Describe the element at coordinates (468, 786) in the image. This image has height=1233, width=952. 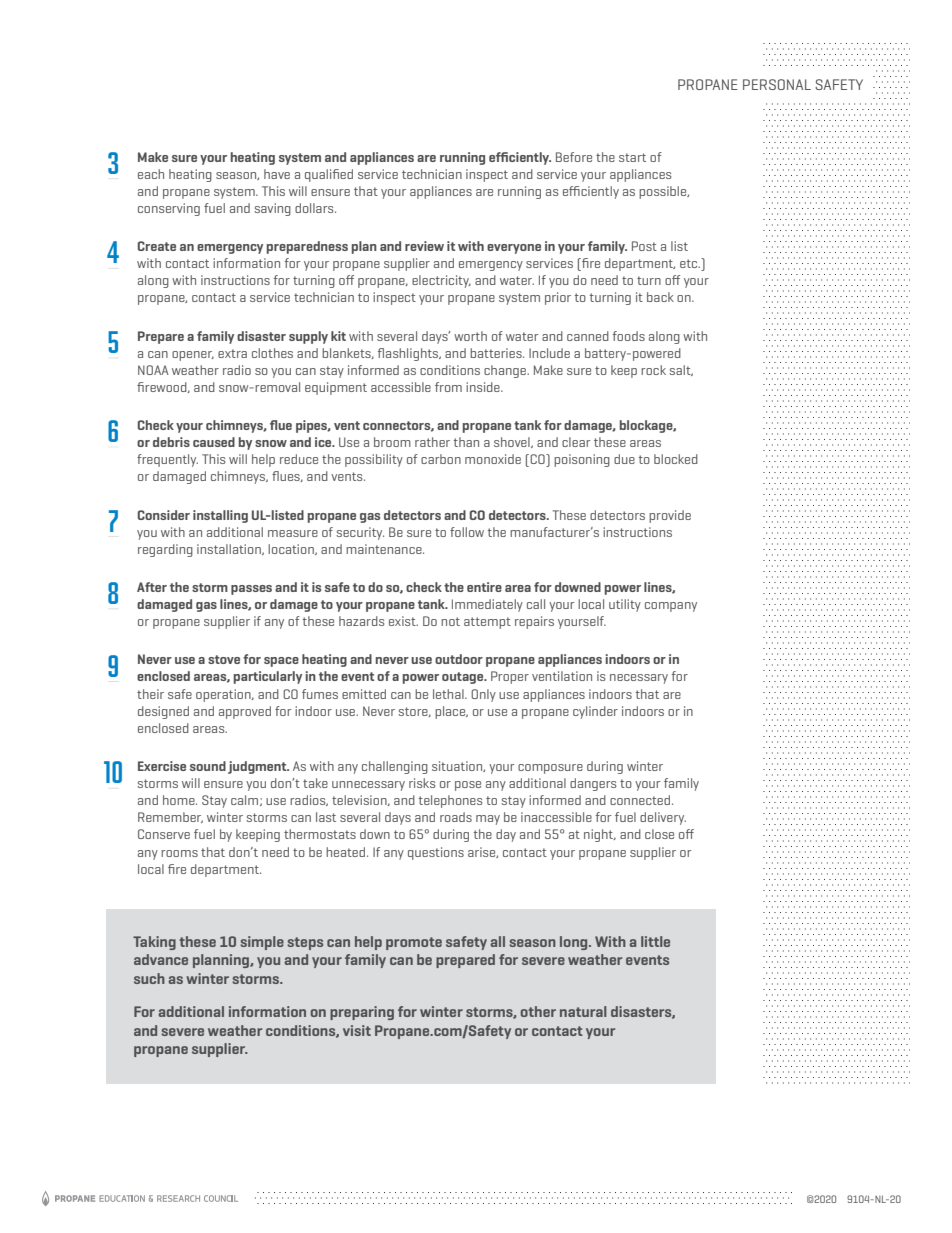
I see `pose` at that location.
